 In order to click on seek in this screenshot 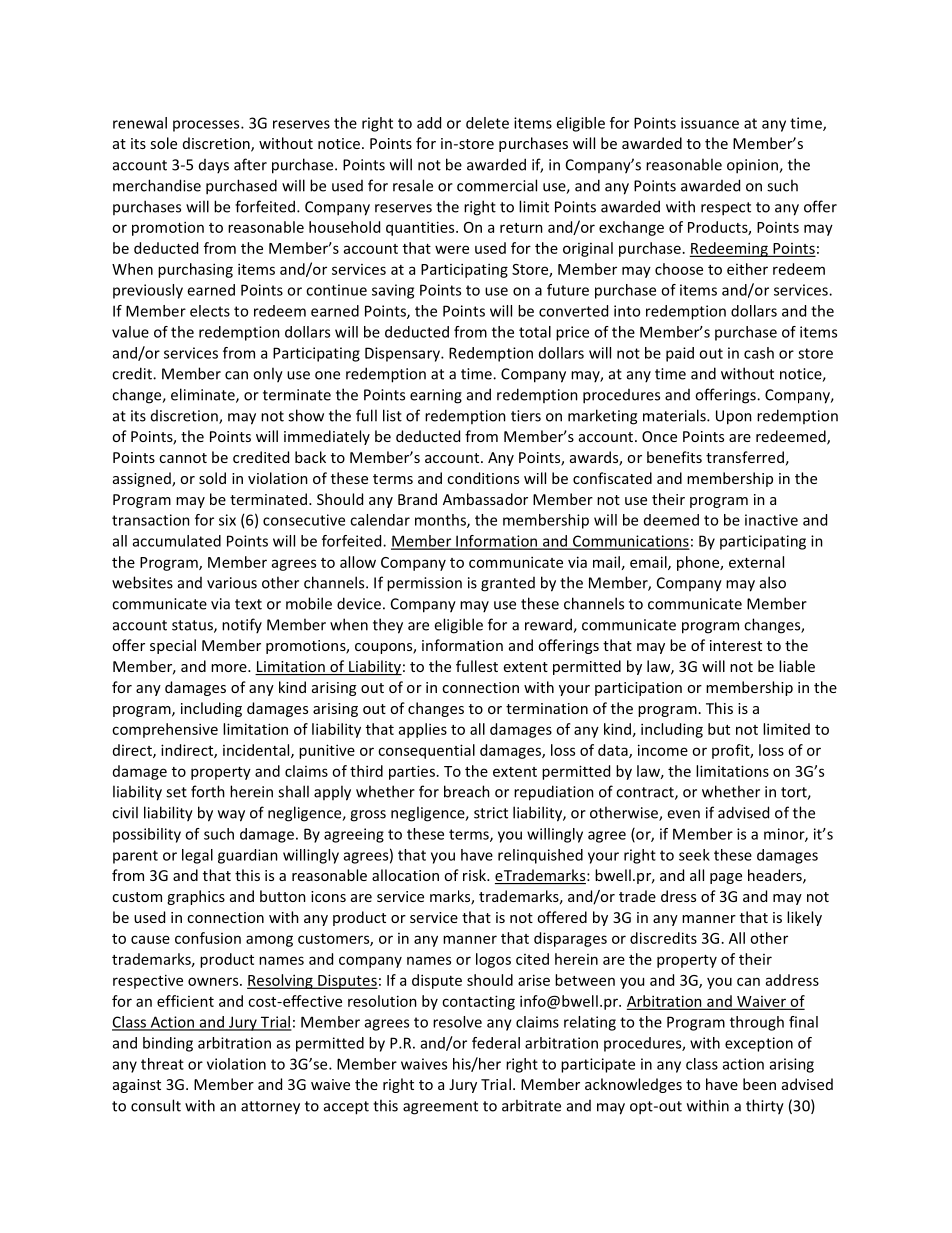, I will do `click(694, 855)`.
